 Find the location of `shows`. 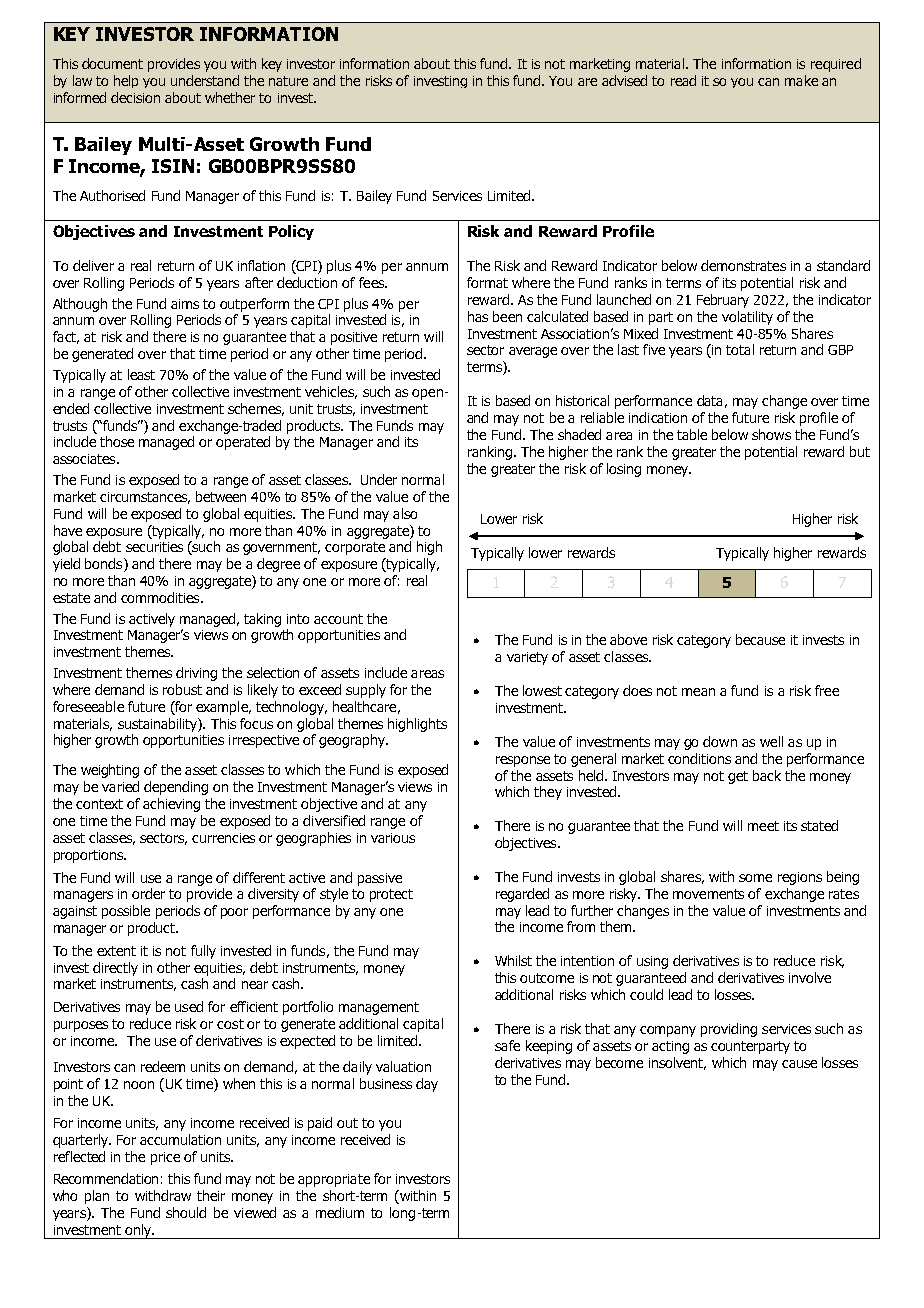

shows is located at coordinates (771, 434).
